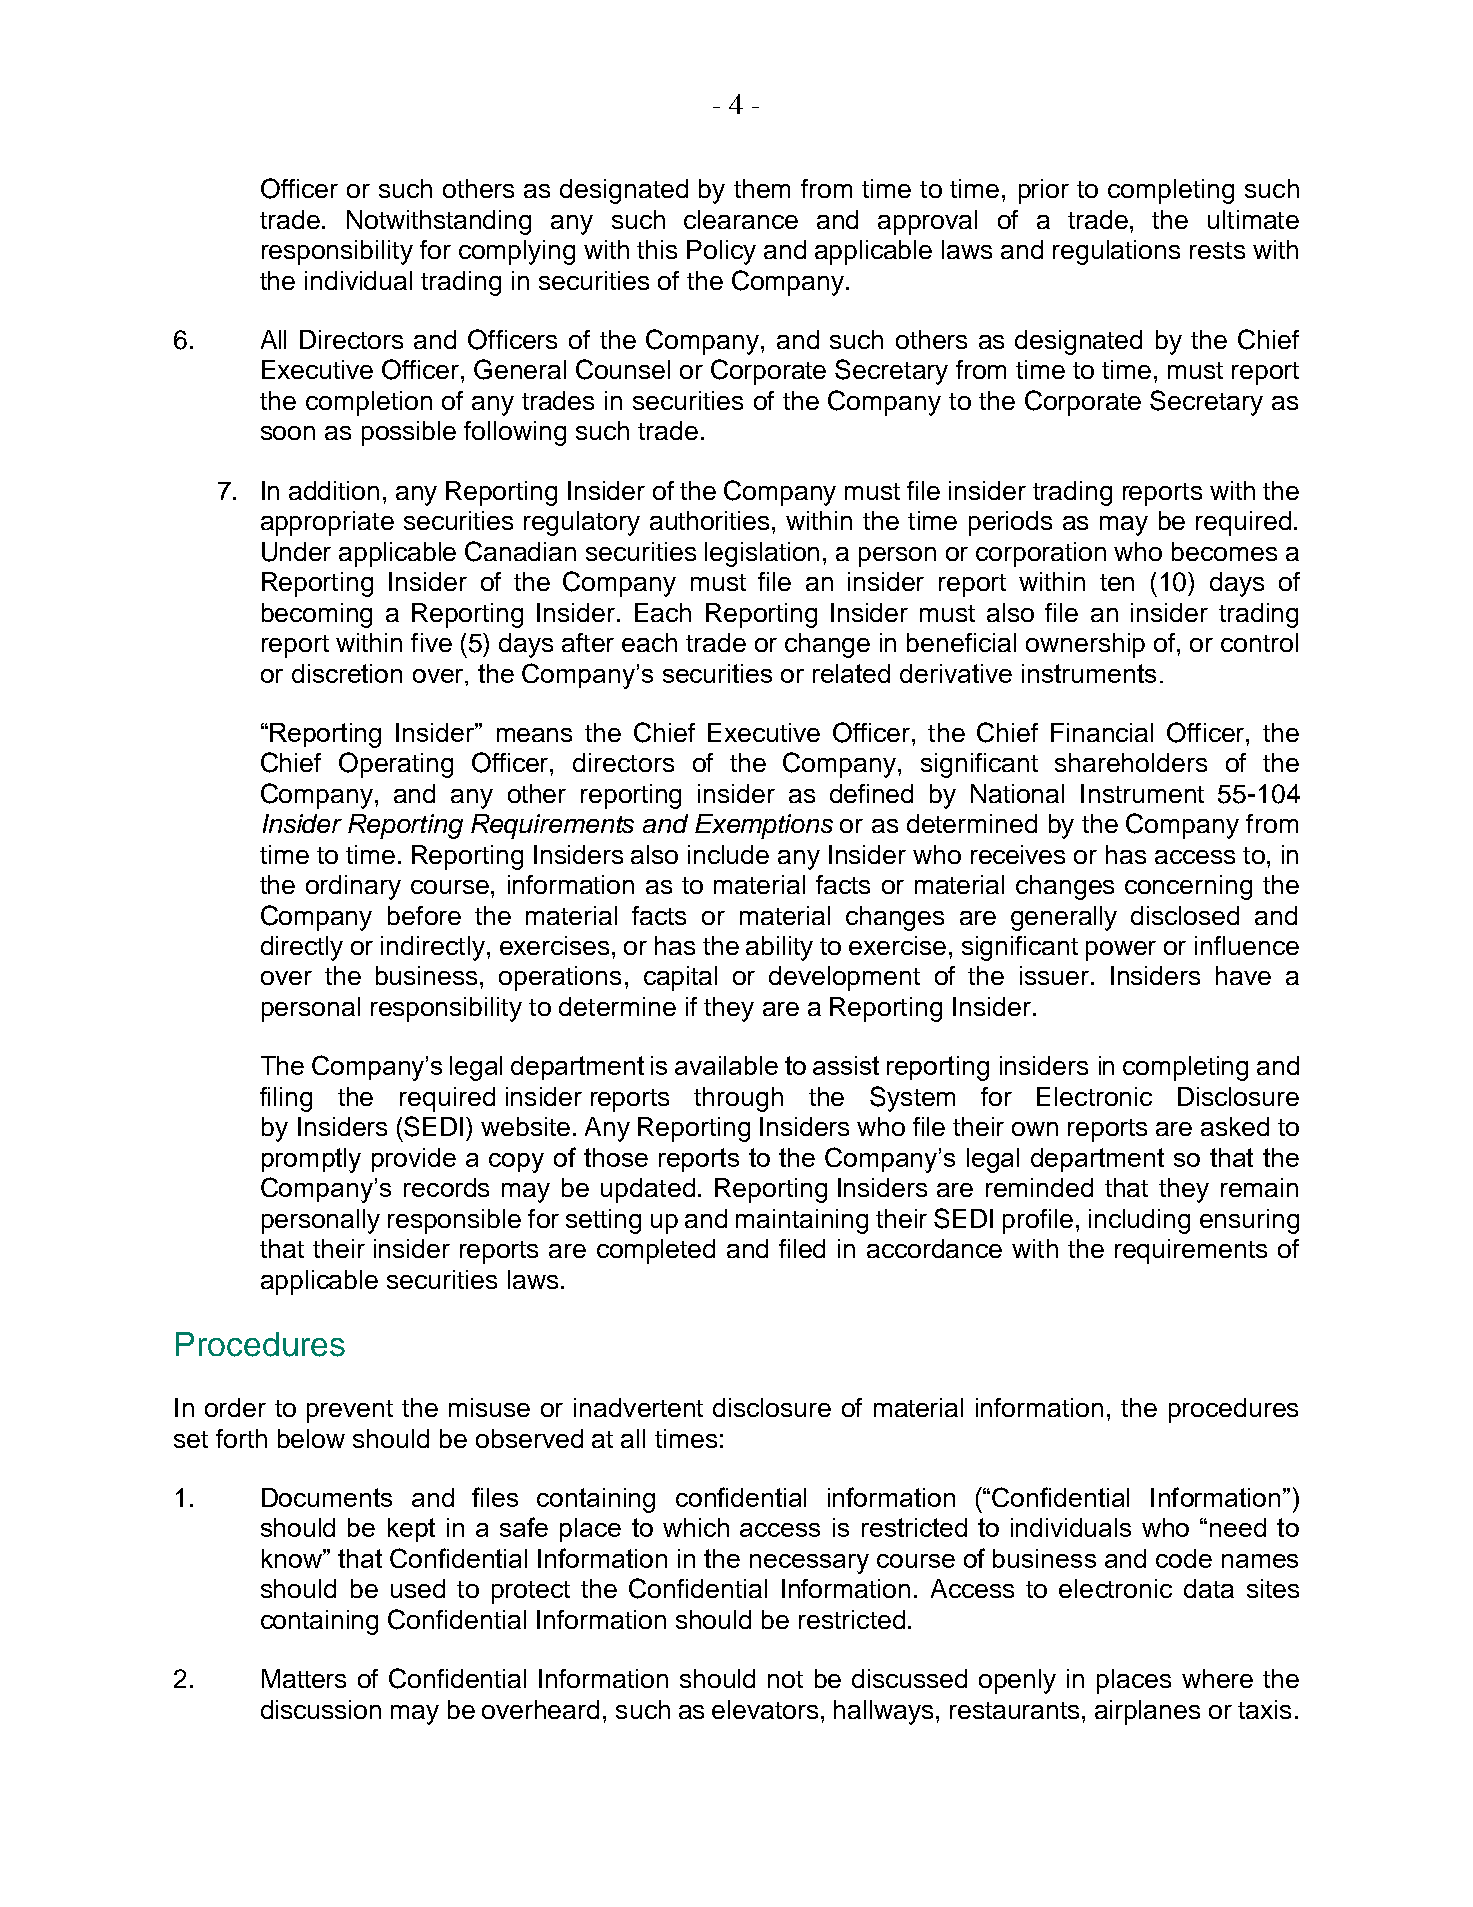 Image resolution: width=1473 pixels, height=1907 pixels. I want to click on discretion, so click(347, 673).
